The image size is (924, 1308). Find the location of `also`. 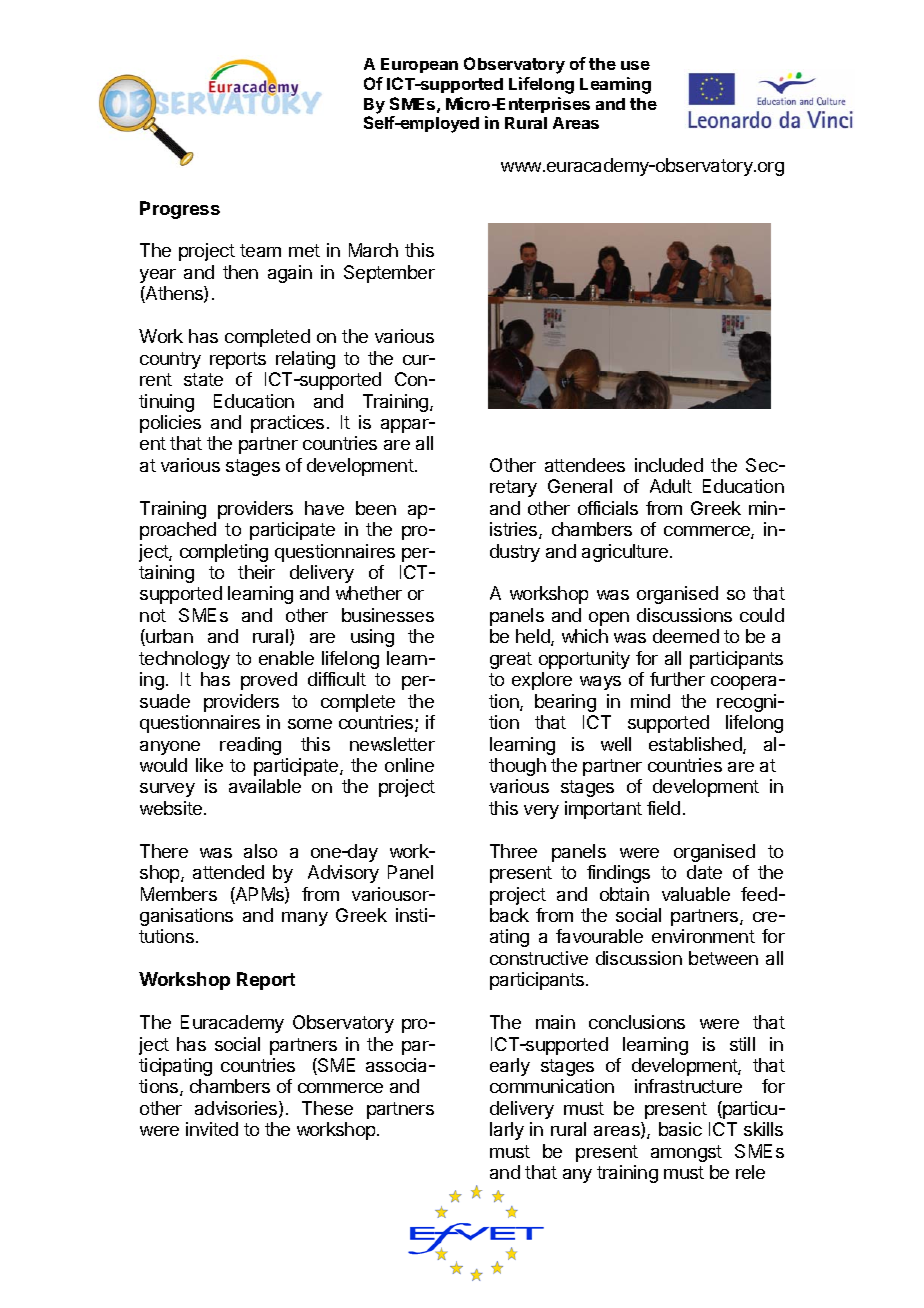

also is located at coordinates (260, 851).
